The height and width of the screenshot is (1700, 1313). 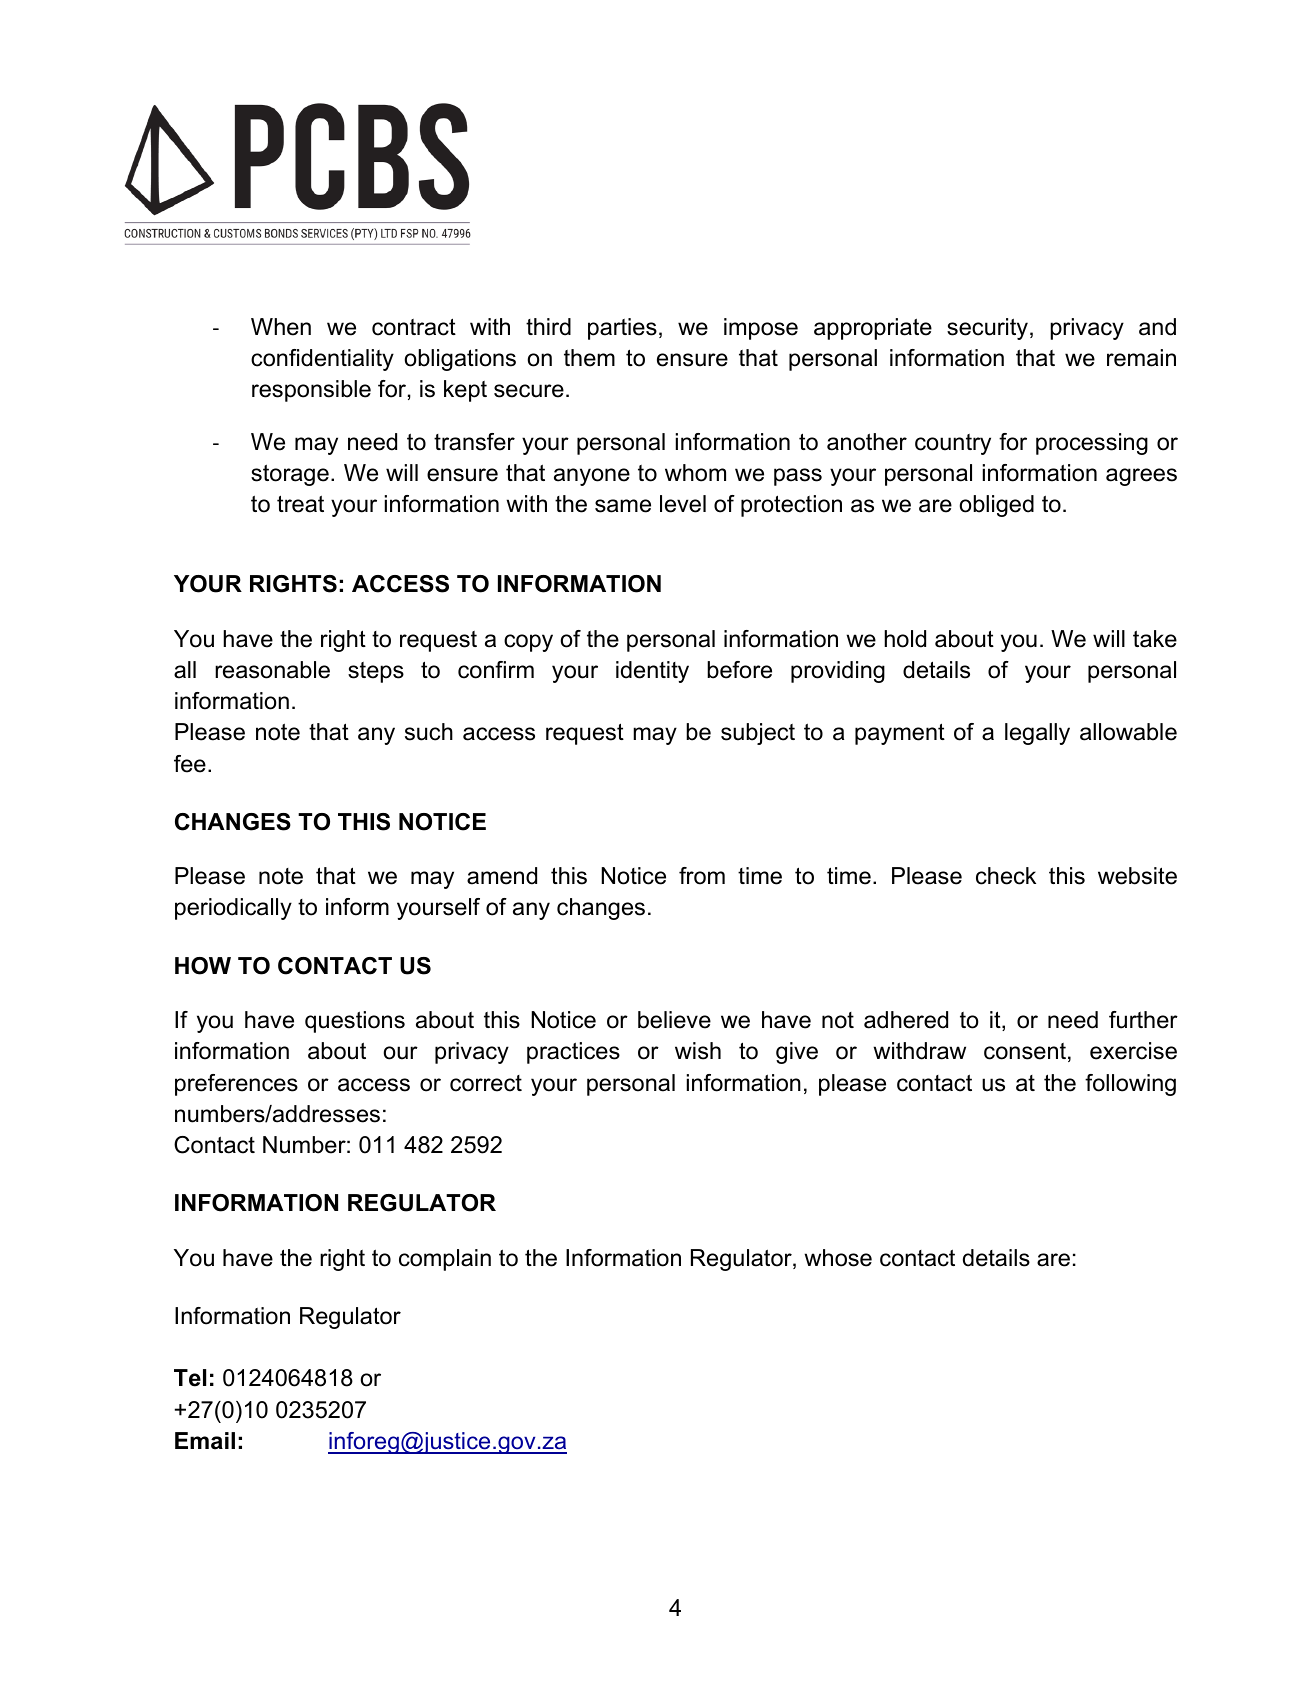 What do you see at coordinates (1130, 1085) in the screenshot?
I see `following` at bounding box center [1130, 1085].
